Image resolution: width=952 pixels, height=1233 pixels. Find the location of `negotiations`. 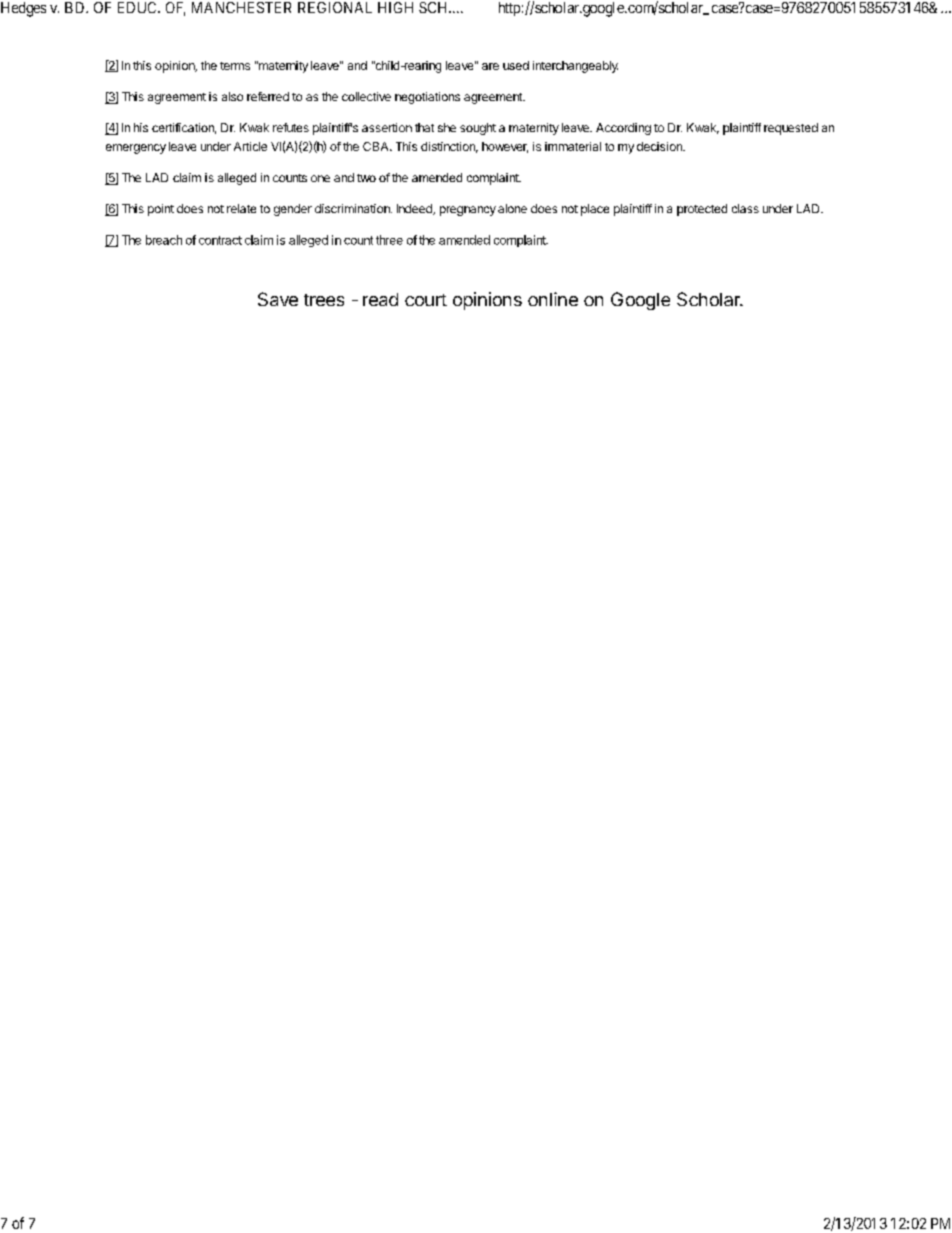

negotiations is located at coordinates (427, 98).
